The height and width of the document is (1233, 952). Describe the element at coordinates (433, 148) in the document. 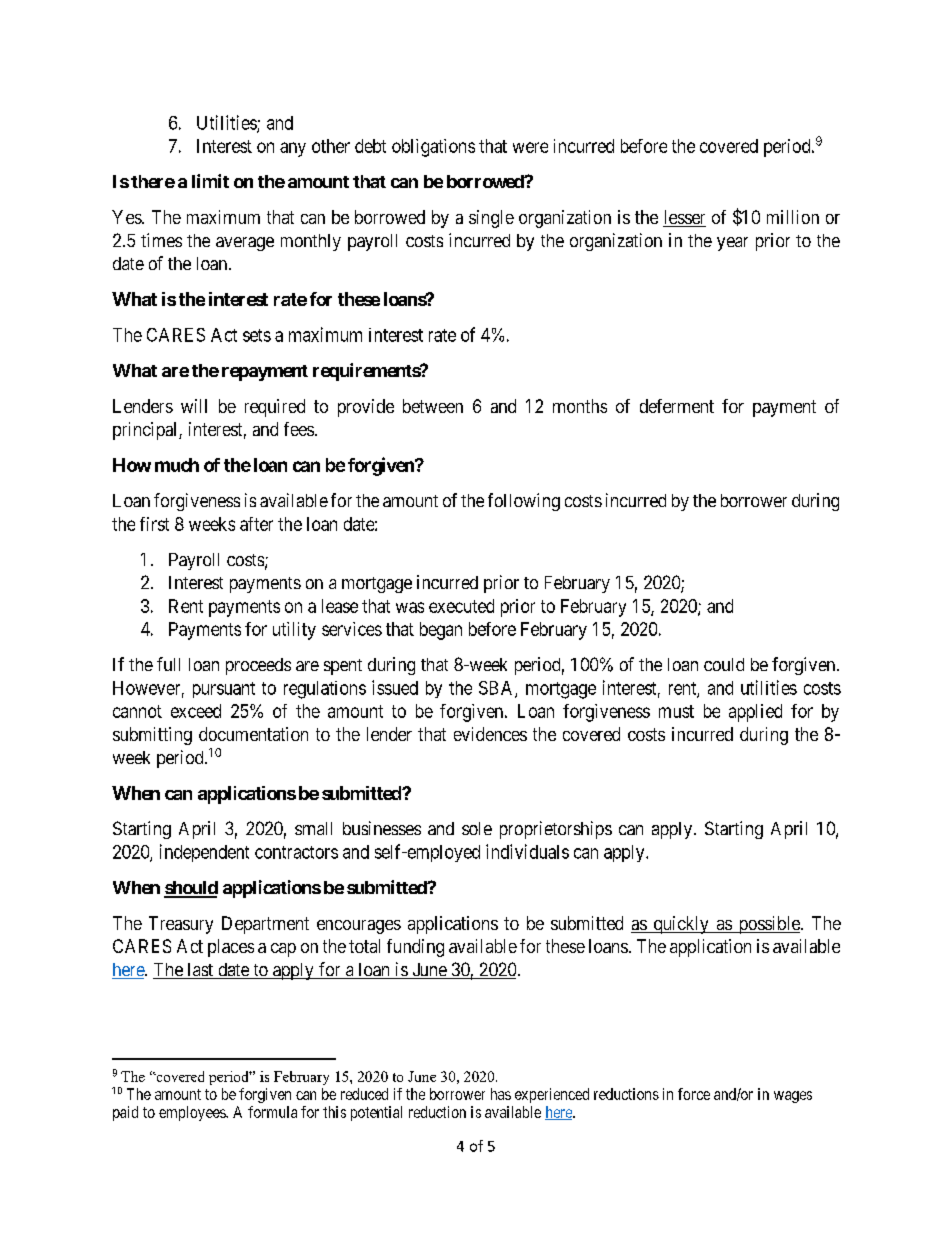

I see `obligations` at that location.
